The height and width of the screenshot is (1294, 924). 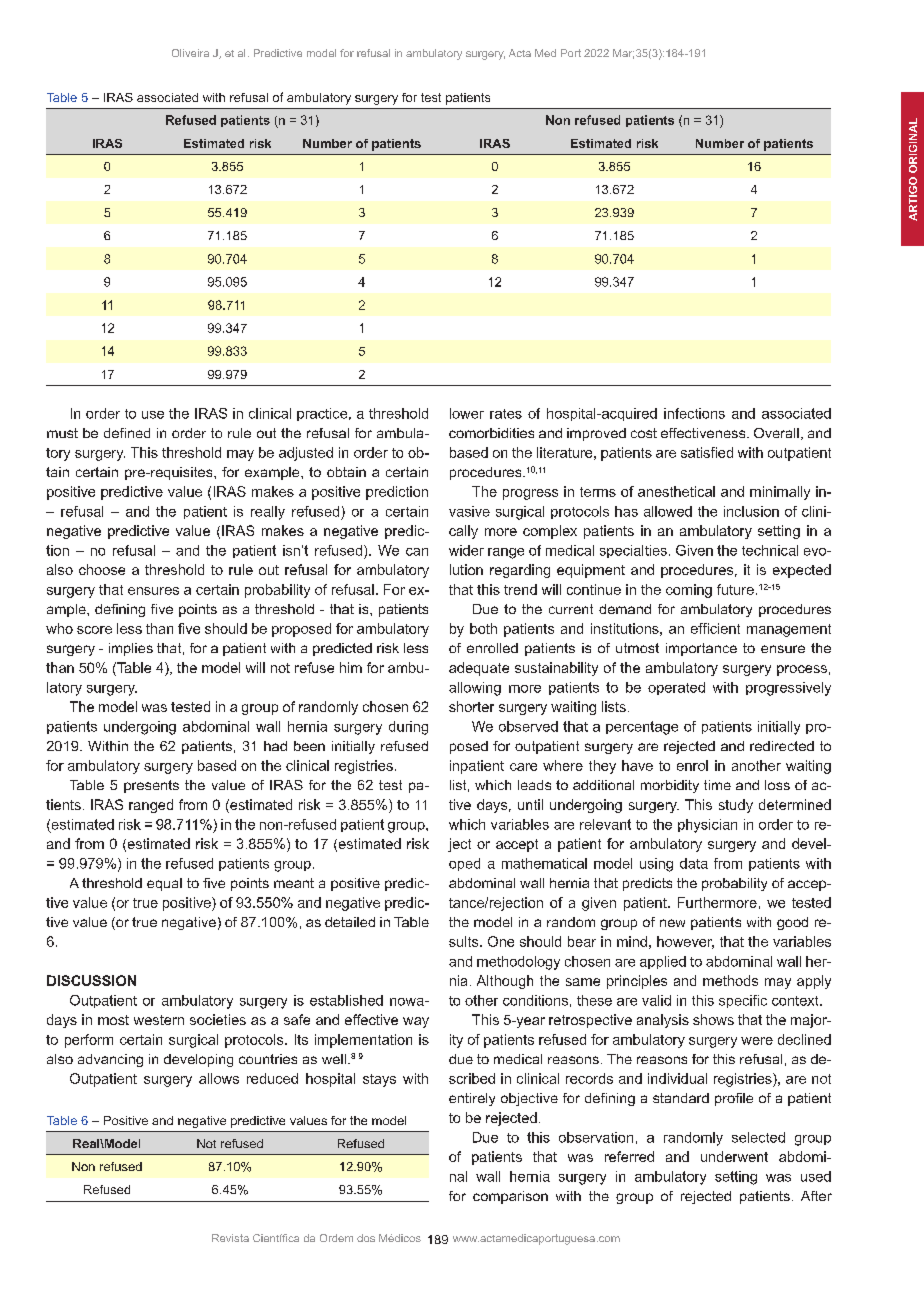 What do you see at coordinates (483, 628) in the screenshot?
I see `both` at bounding box center [483, 628].
